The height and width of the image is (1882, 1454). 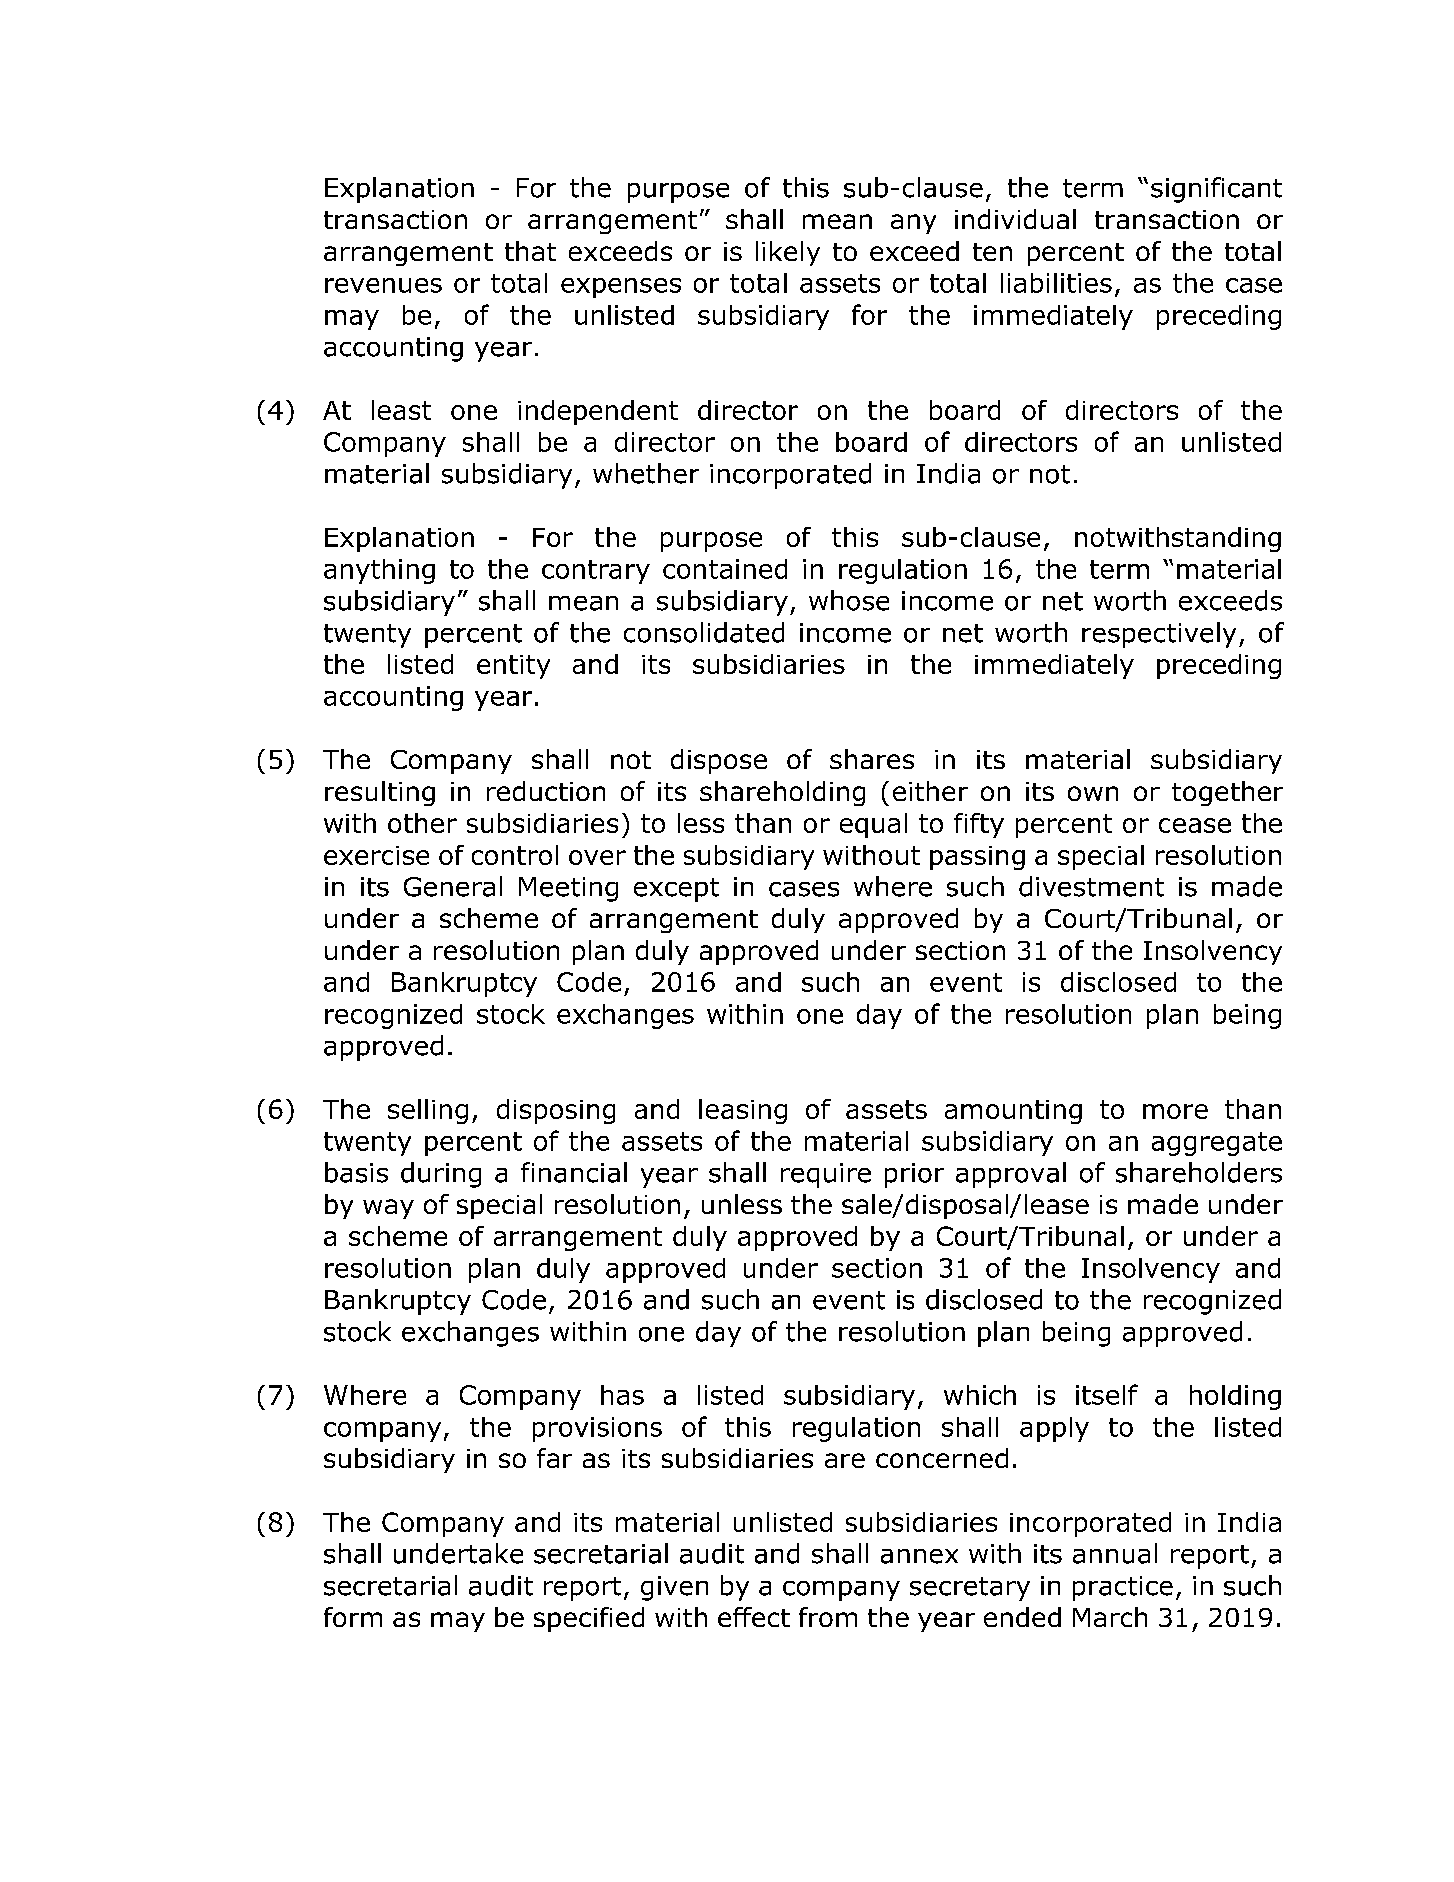 I want to click on more, so click(x=1175, y=1111).
